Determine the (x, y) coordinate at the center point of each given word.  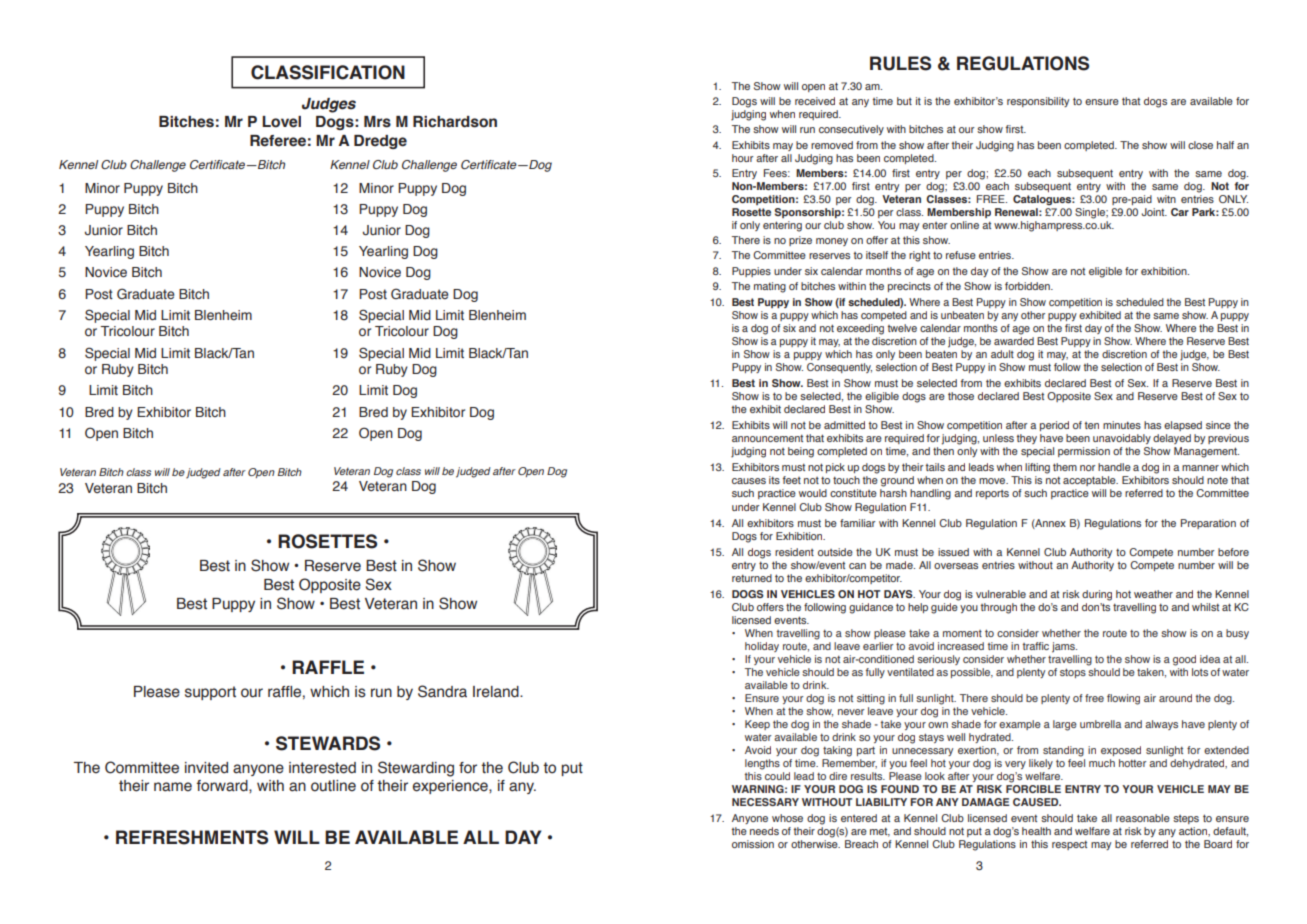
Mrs (377, 122)
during (1097, 595)
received (815, 101)
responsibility (1038, 102)
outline (333, 786)
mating (770, 287)
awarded (1014, 341)
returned (752, 578)
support (210, 693)
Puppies (751, 272)
